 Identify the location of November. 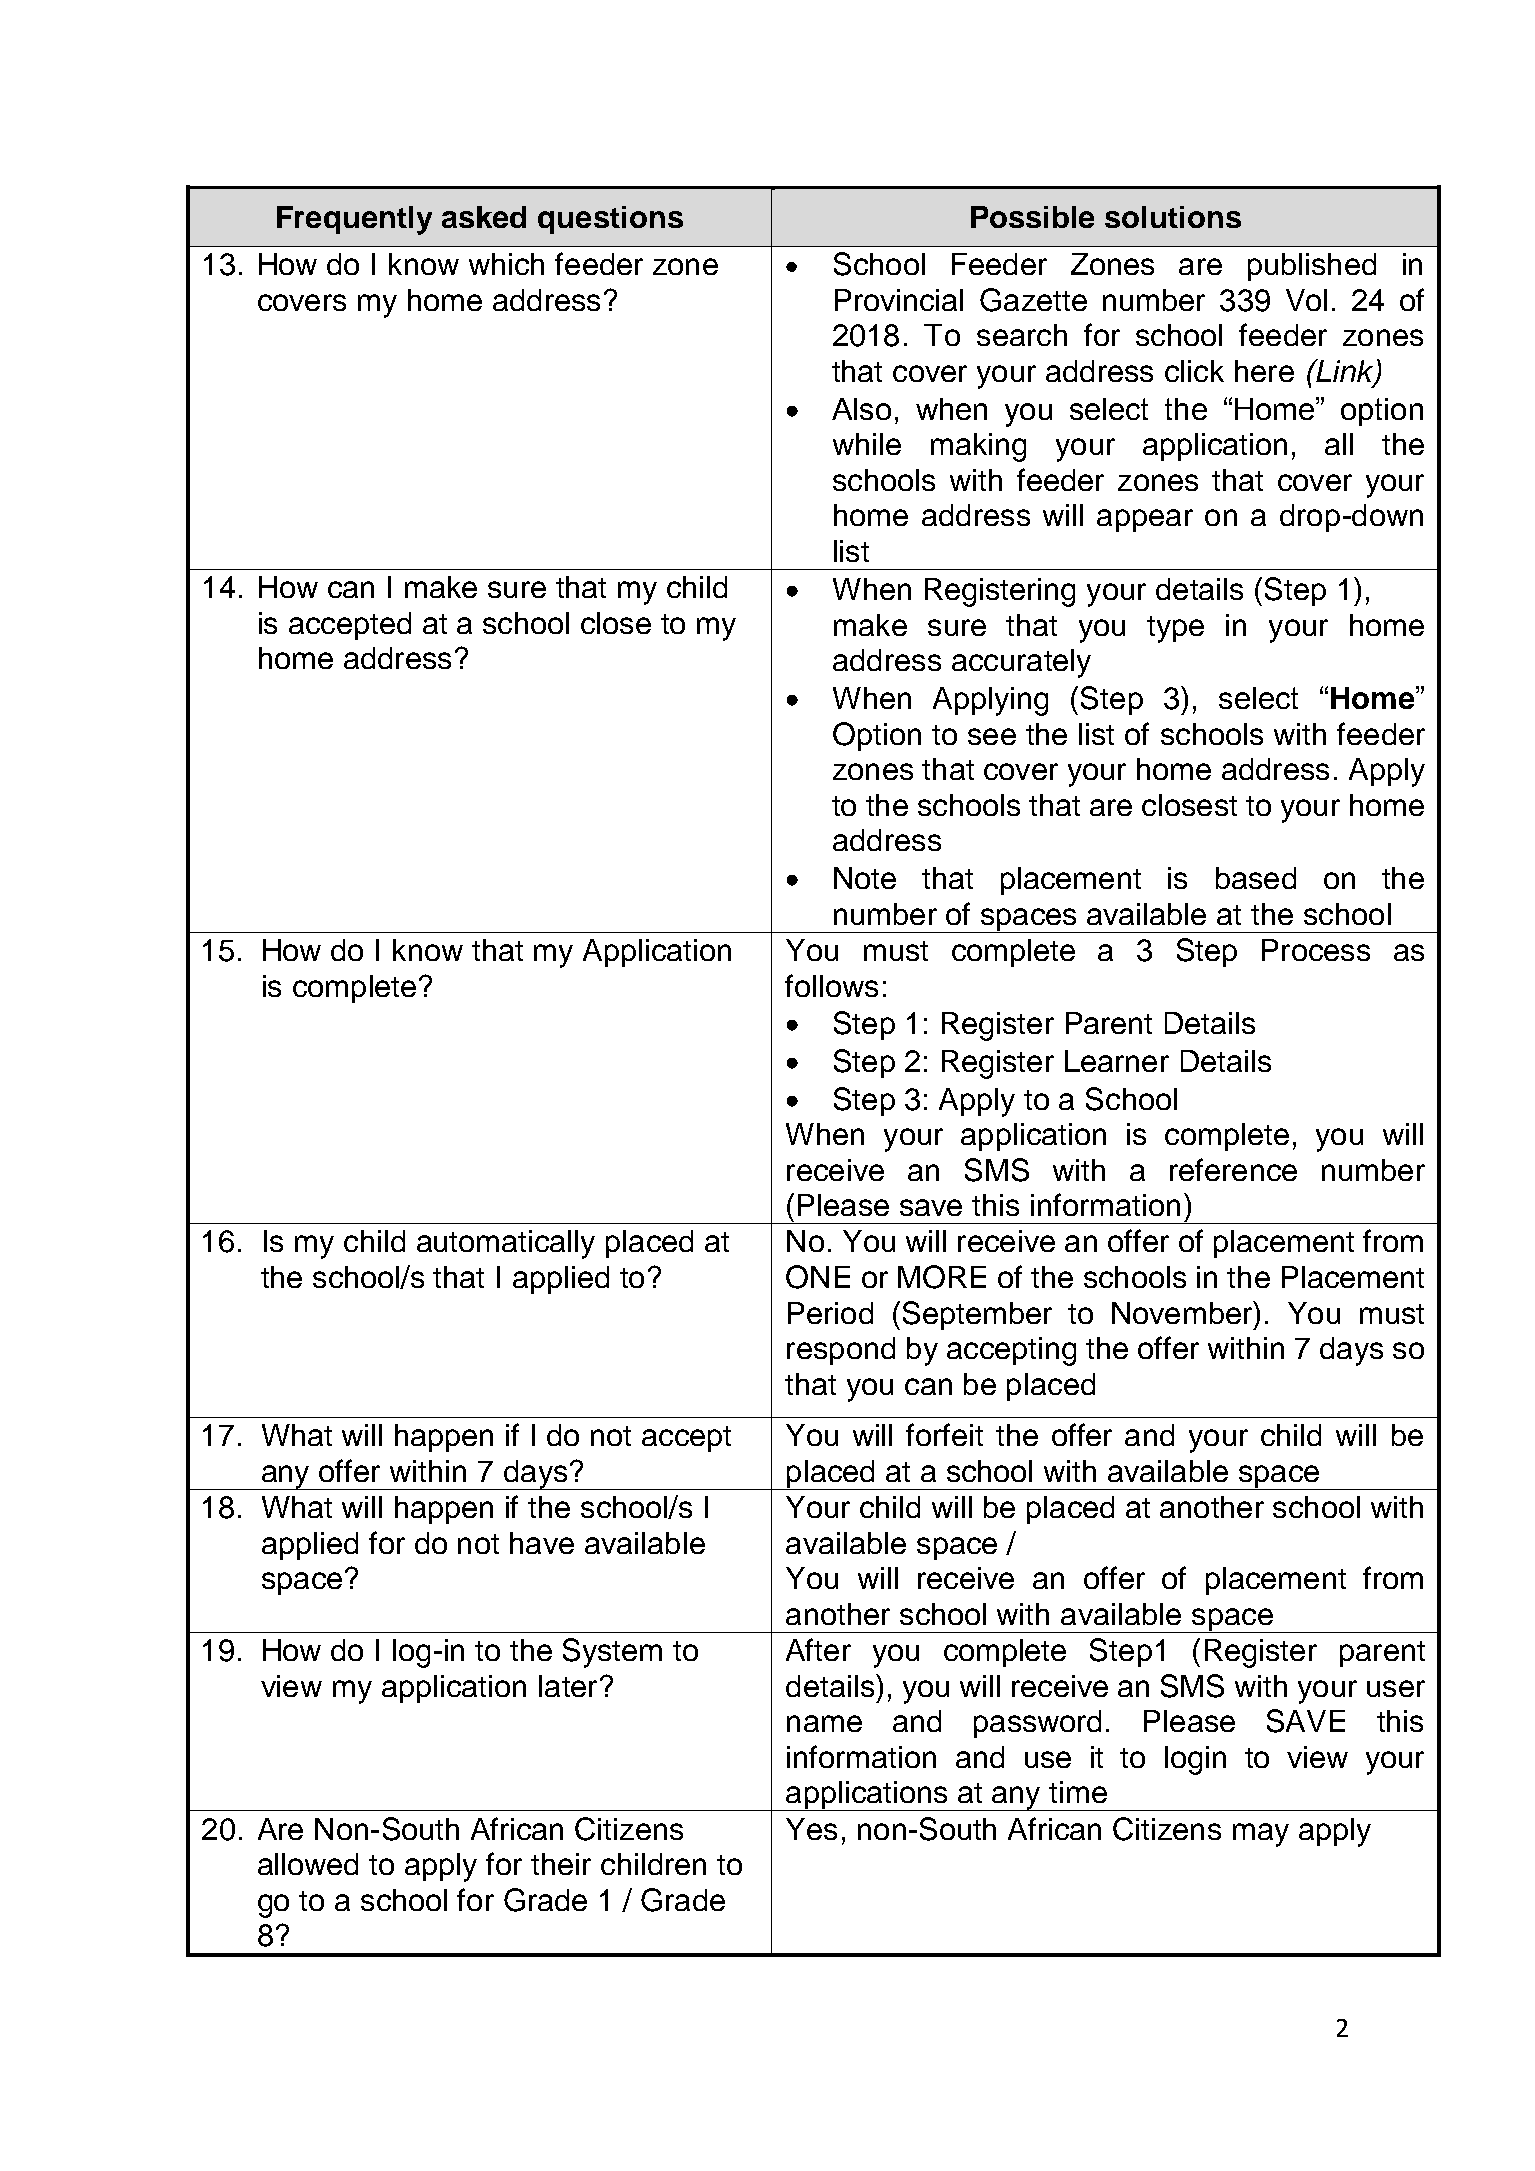
(1183, 1312).
